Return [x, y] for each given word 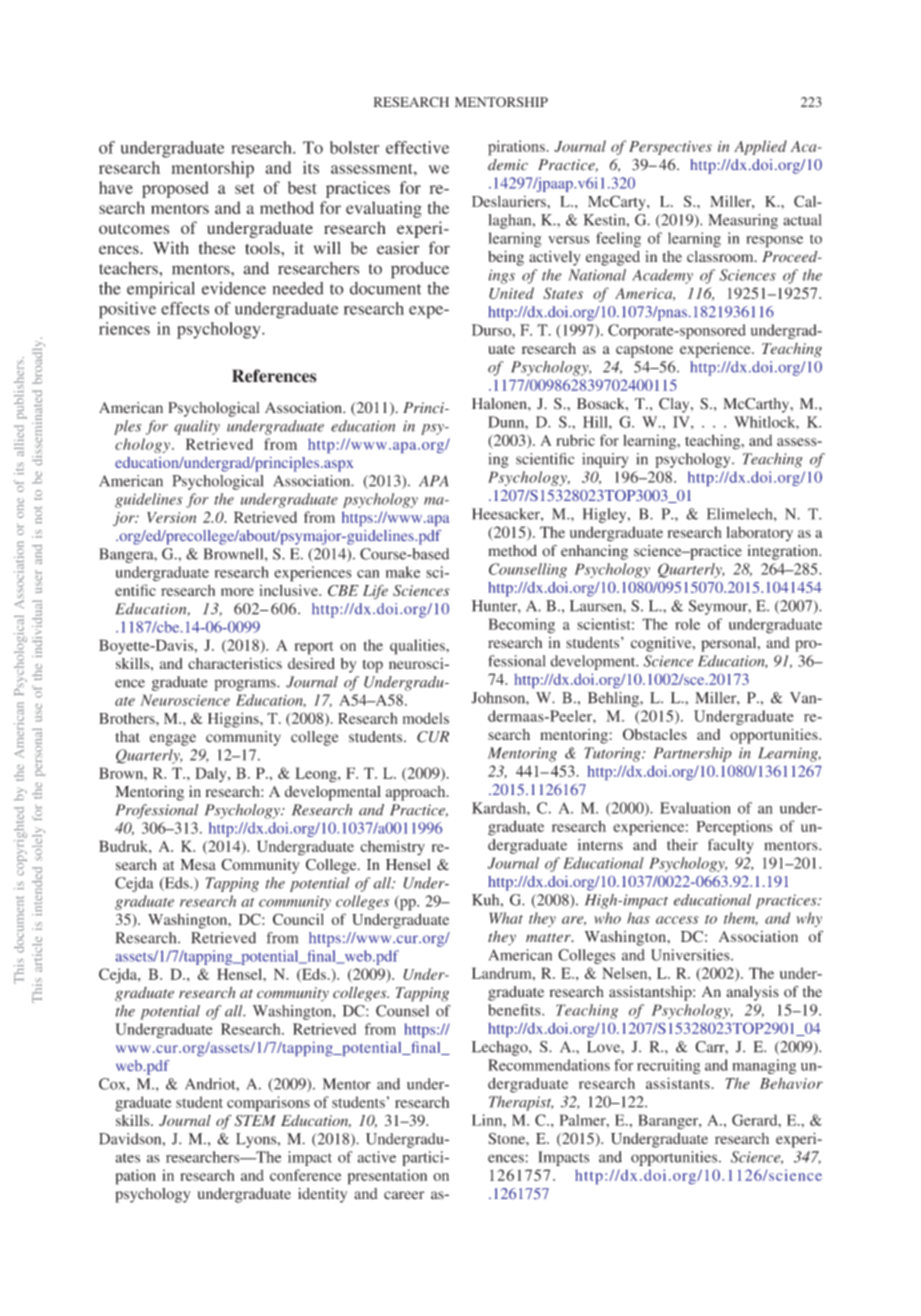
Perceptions [734, 828]
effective [417, 147]
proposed [175, 189]
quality [197, 427]
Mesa [198, 865]
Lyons [257, 1140]
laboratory [759, 533]
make [403, 572]
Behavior [791, 1083]
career [404, 1195]
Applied [760, 147]
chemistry [392, 848]
